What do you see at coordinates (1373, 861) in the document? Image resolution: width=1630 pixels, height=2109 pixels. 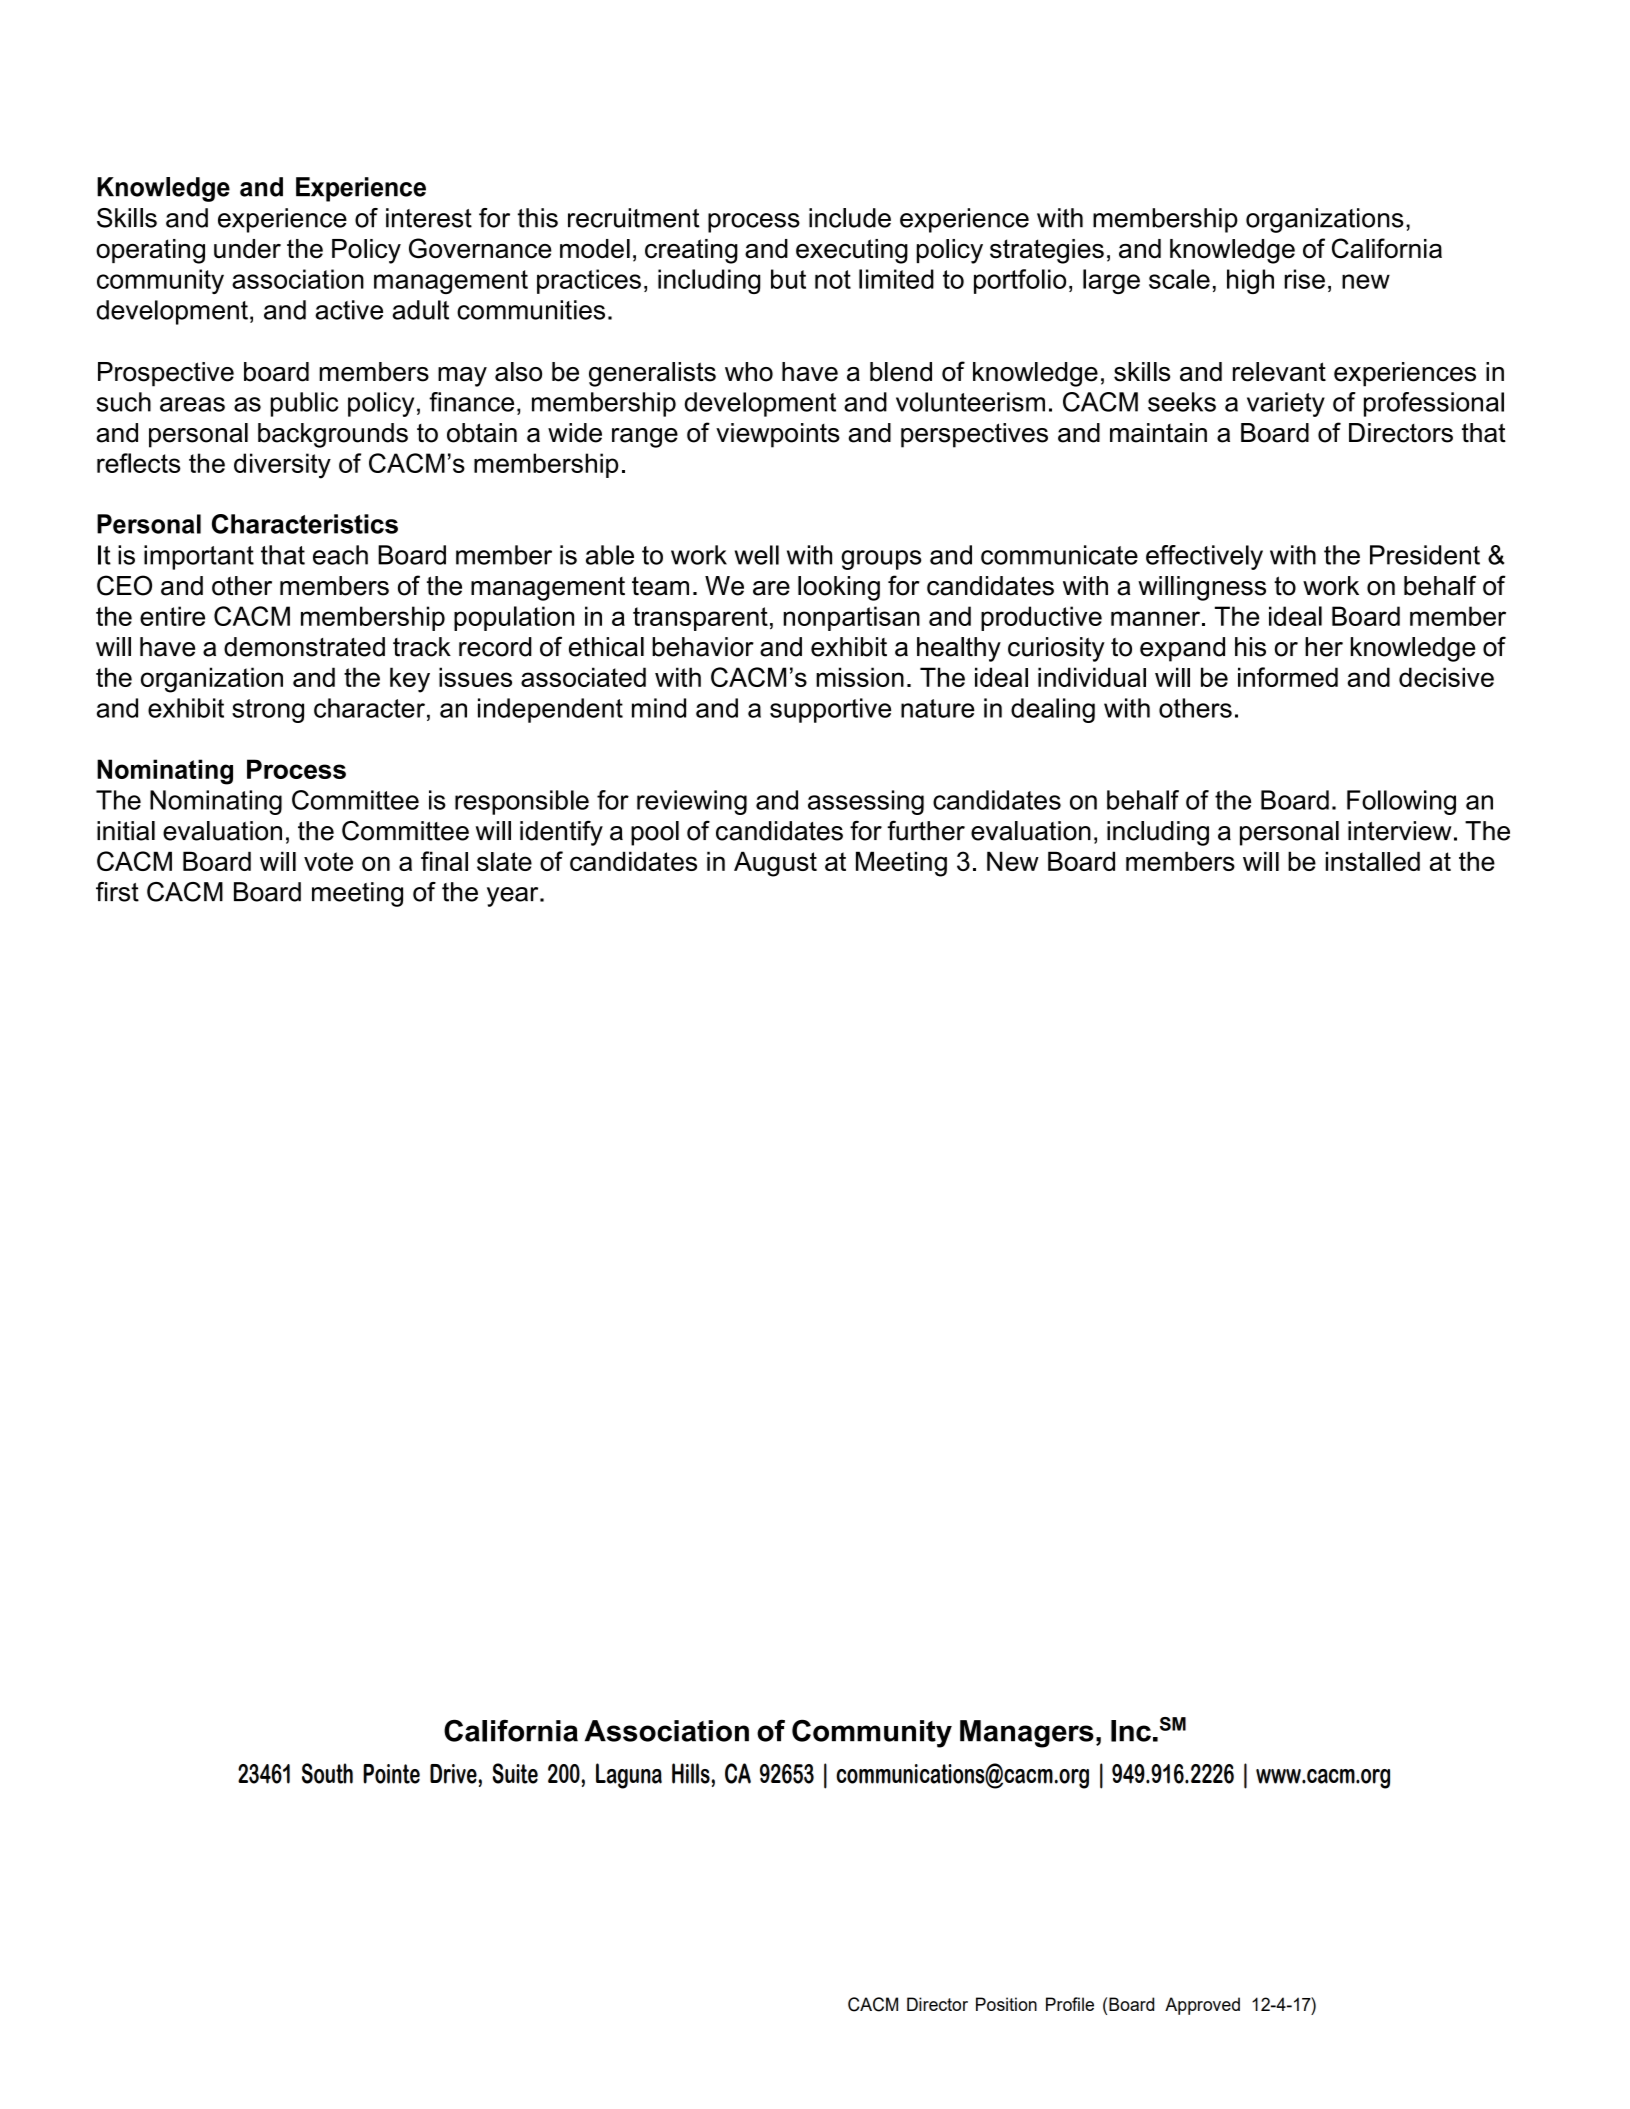 I see `installed` at bounding box center [1373, 861].
